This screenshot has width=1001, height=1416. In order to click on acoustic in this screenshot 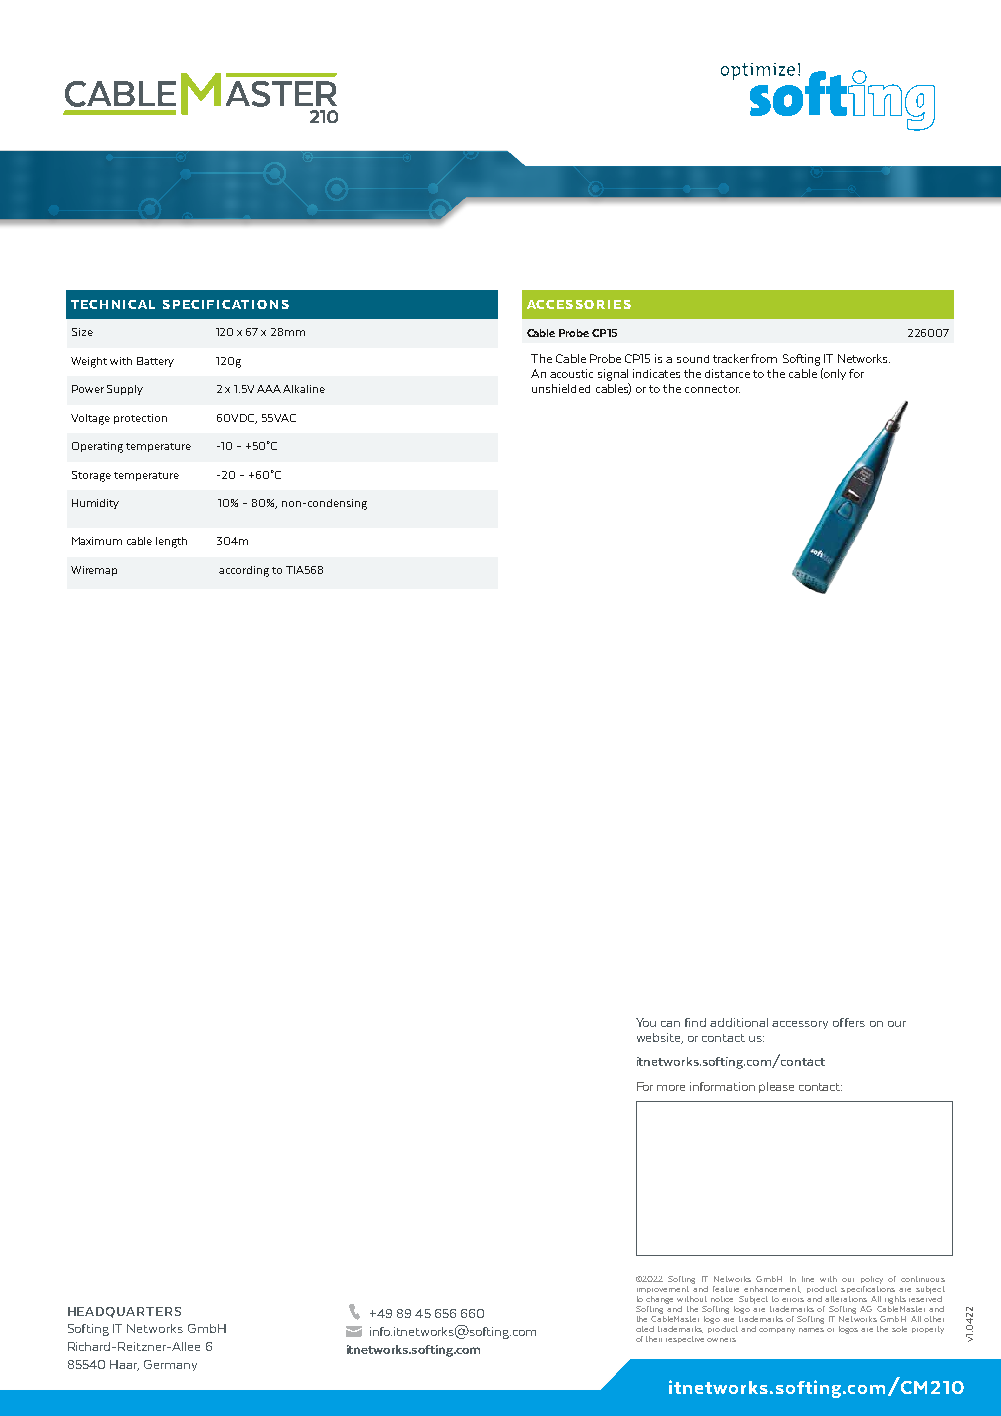, I will do `click(571, 373)`.
